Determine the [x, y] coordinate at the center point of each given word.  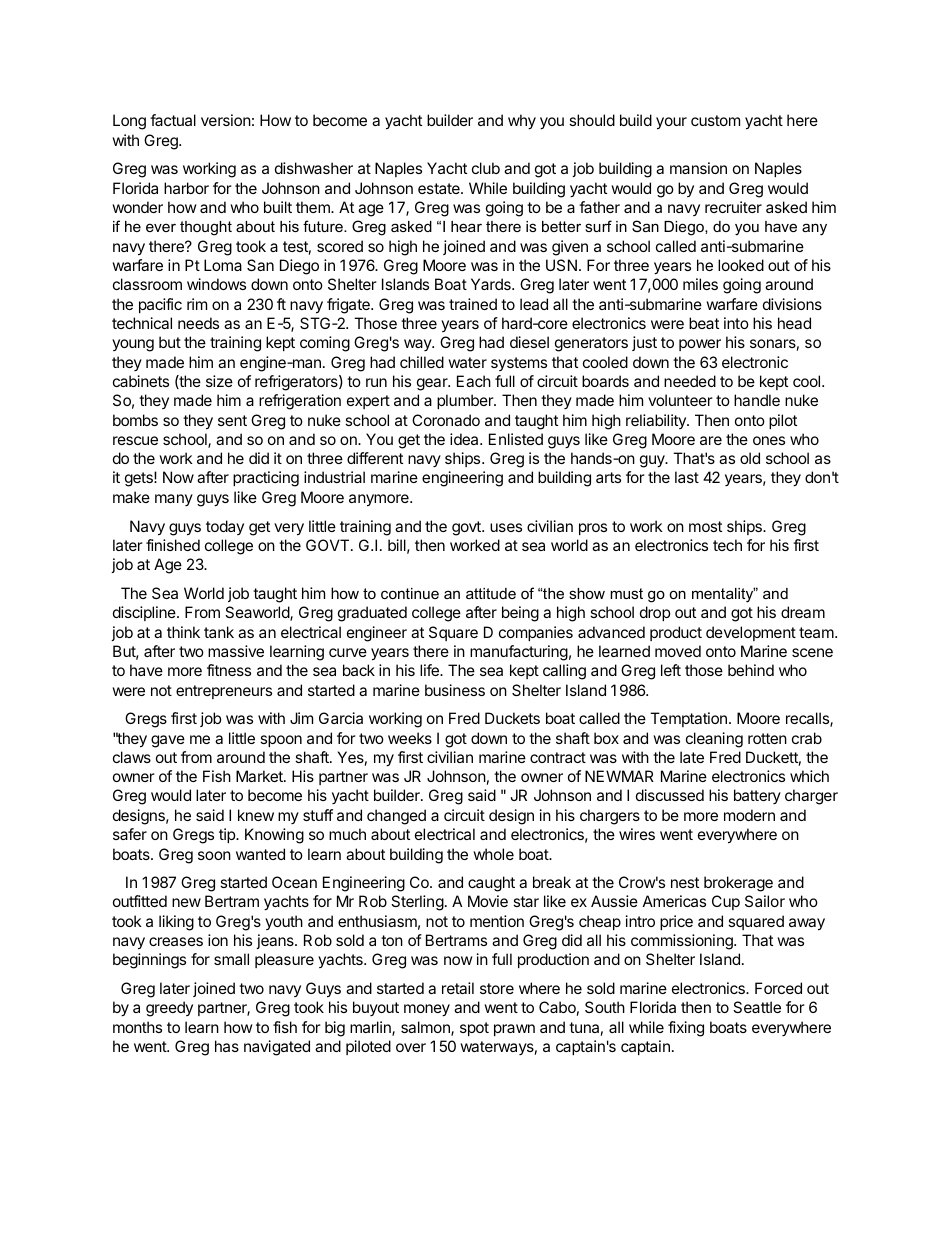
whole [493, 854]
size [219, 381]
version [226, 120]
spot [474, 1029]
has [227, 1046]
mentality [723, 595]
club [486, 168]
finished [173, 545]
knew [256, 815]
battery [757, 796]
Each [474, 381]
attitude [491, 593]
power [700, 345]
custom [715, 120]
